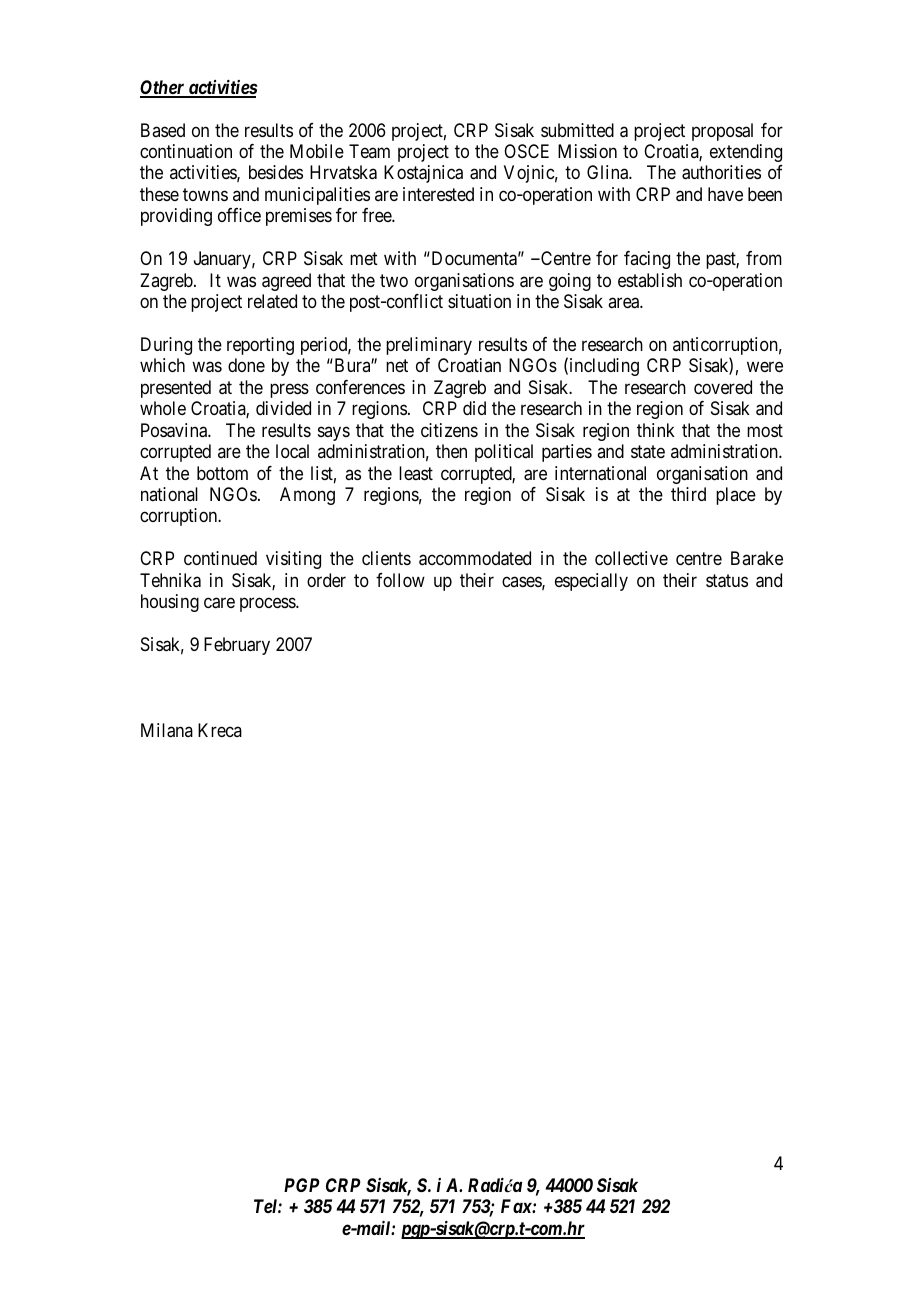  What do you see at coordinates (237, 646) in the screenshot?
I see `February` at bounding box center [237, 646].
